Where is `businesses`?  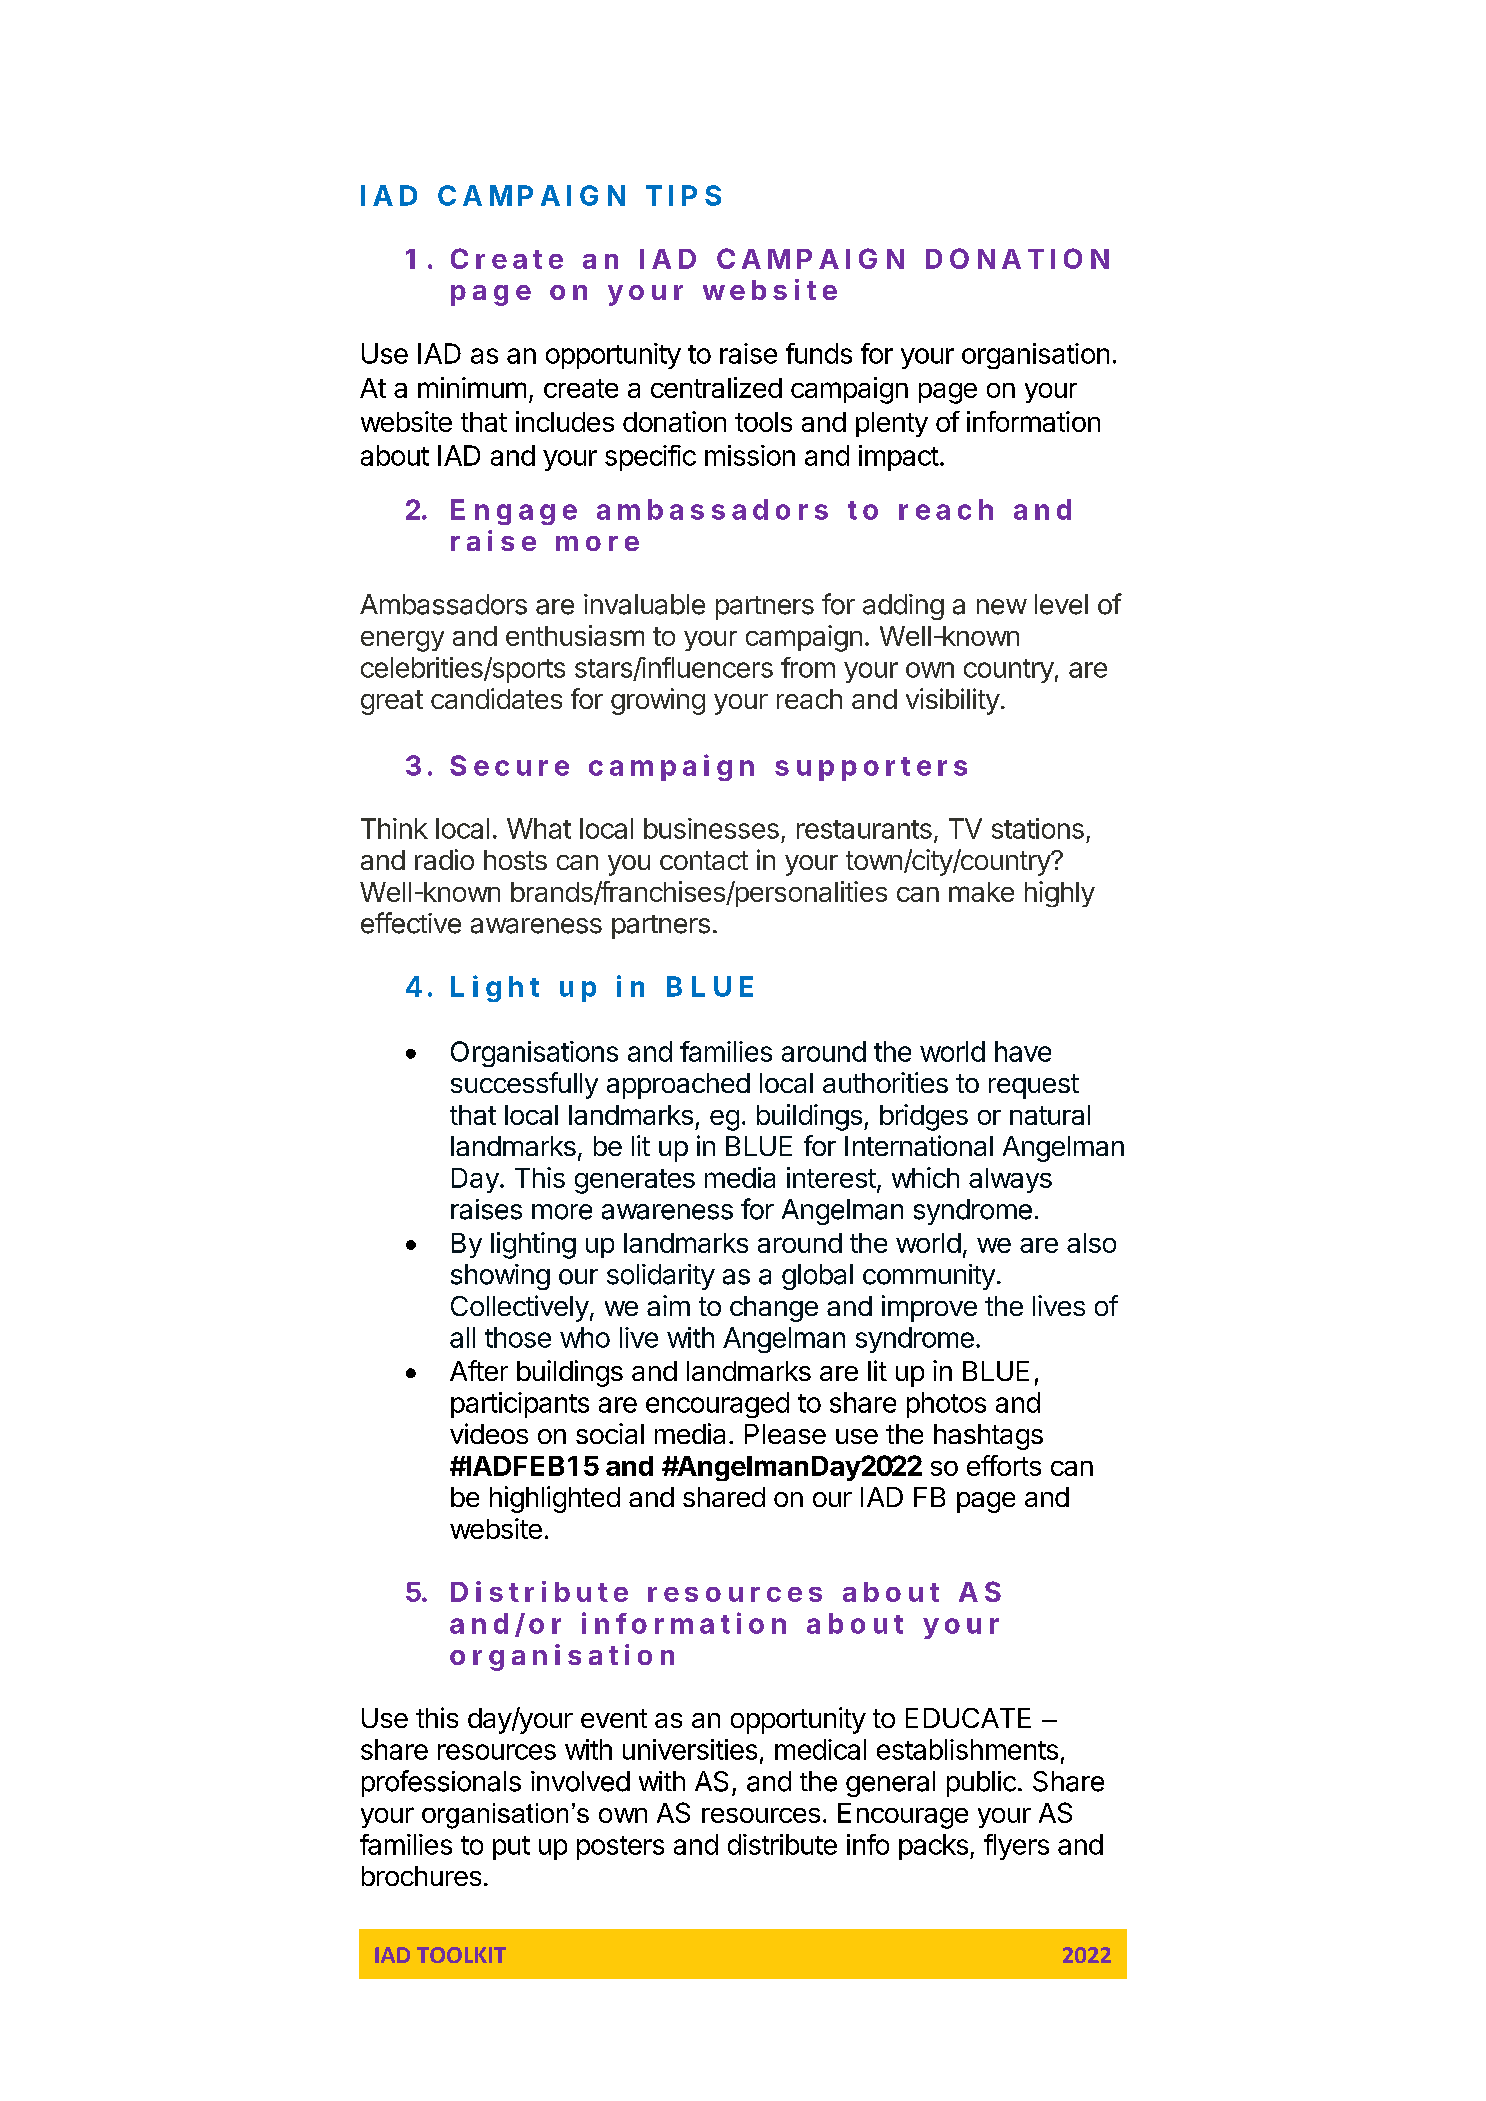 businesses is located at coordinates (711, 828).
